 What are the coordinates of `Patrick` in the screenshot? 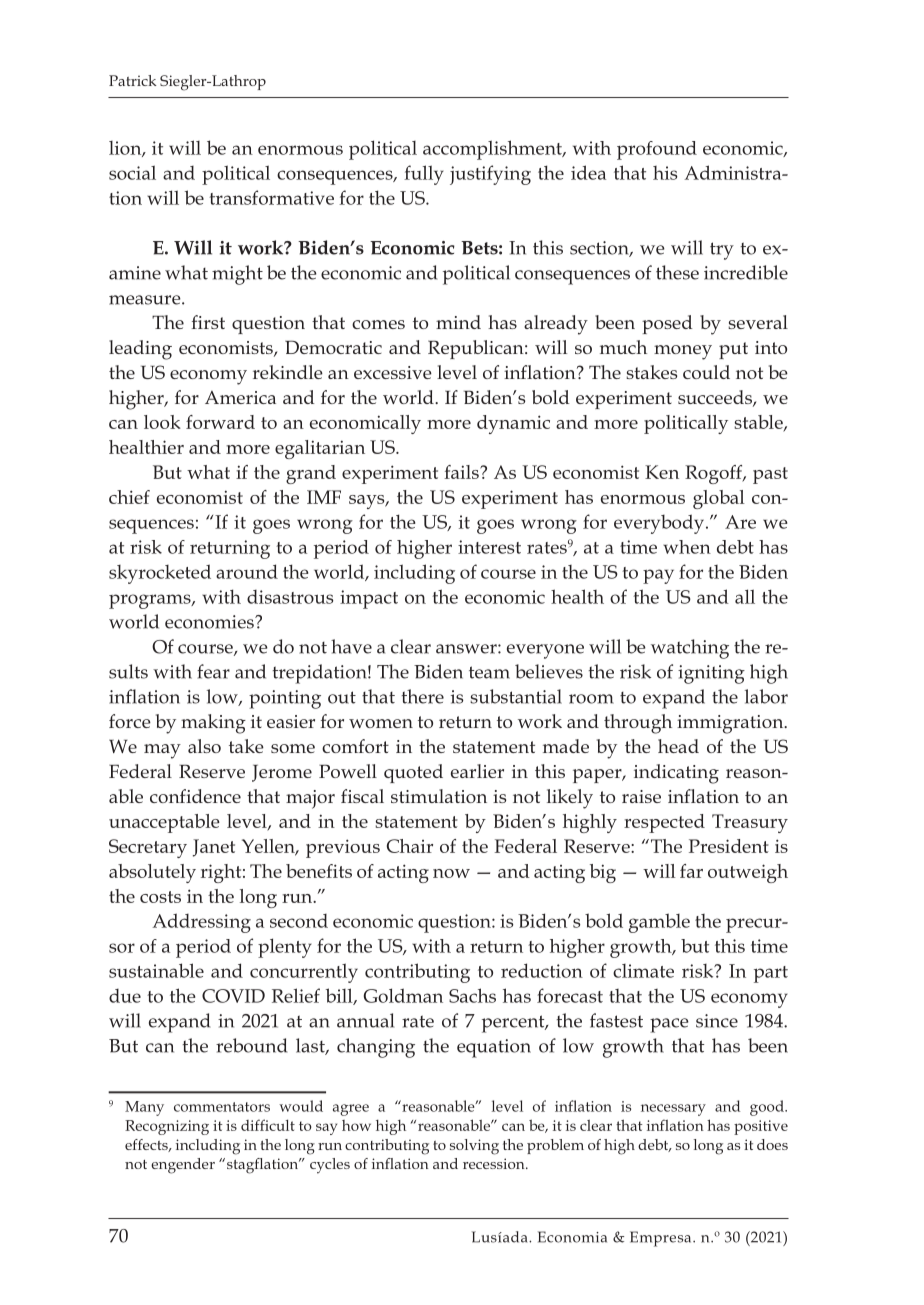 It's located at (133, 80).
